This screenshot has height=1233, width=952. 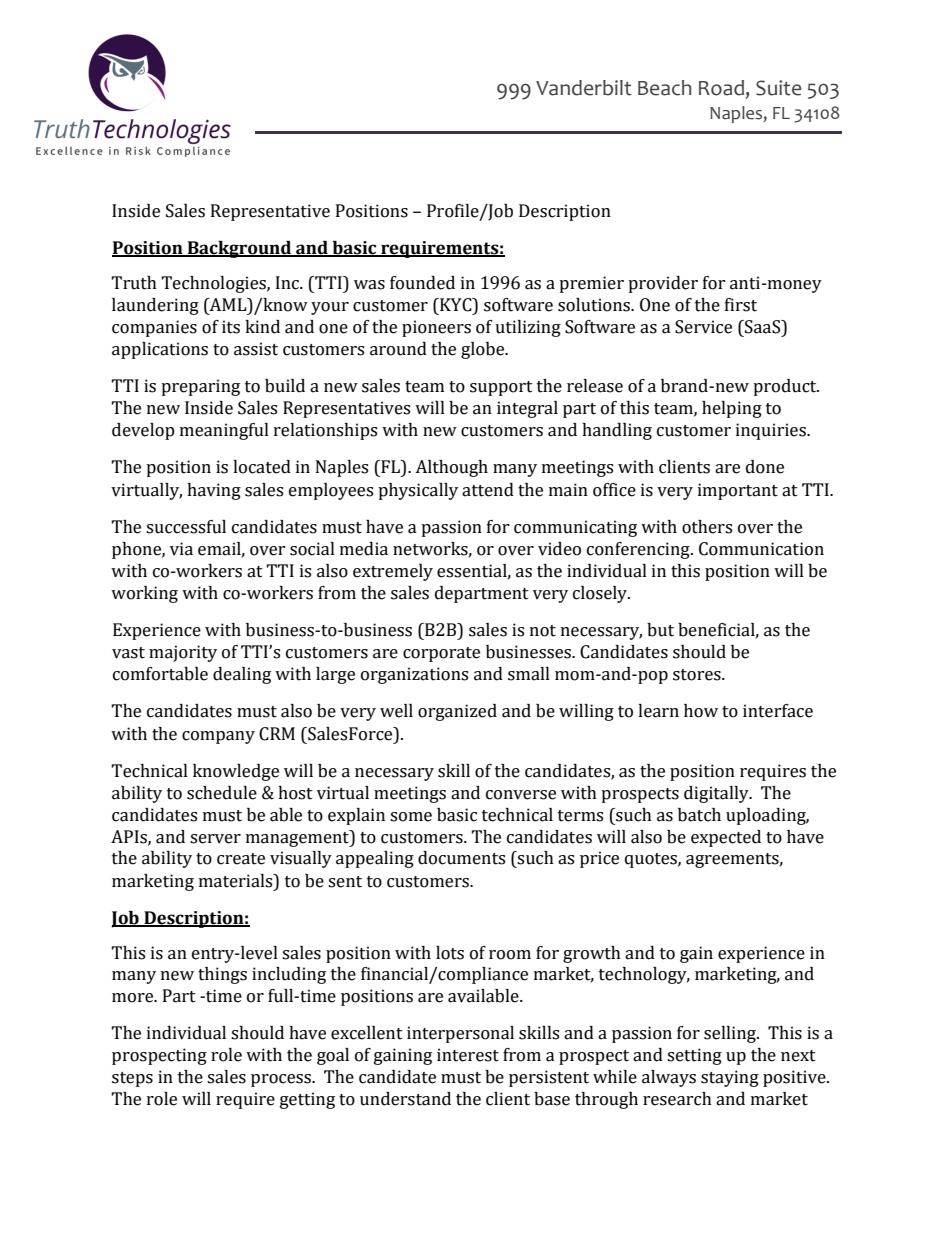 What do you see at coordinates (730, 1078) in the screenshot?
I see `staying` at bounding box center [730, 1078].
